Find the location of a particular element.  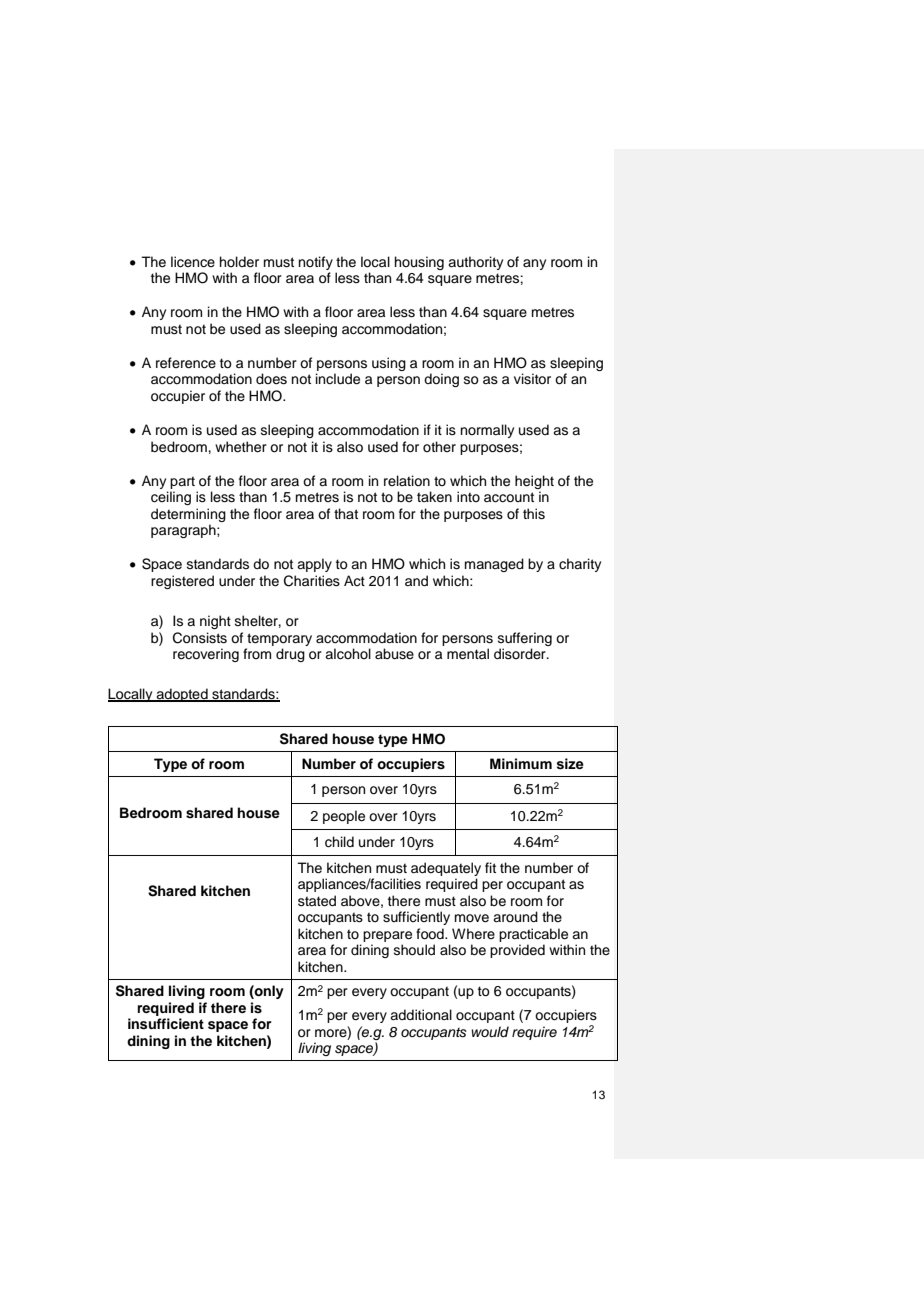

notify is located at coordinates (316, 263).
